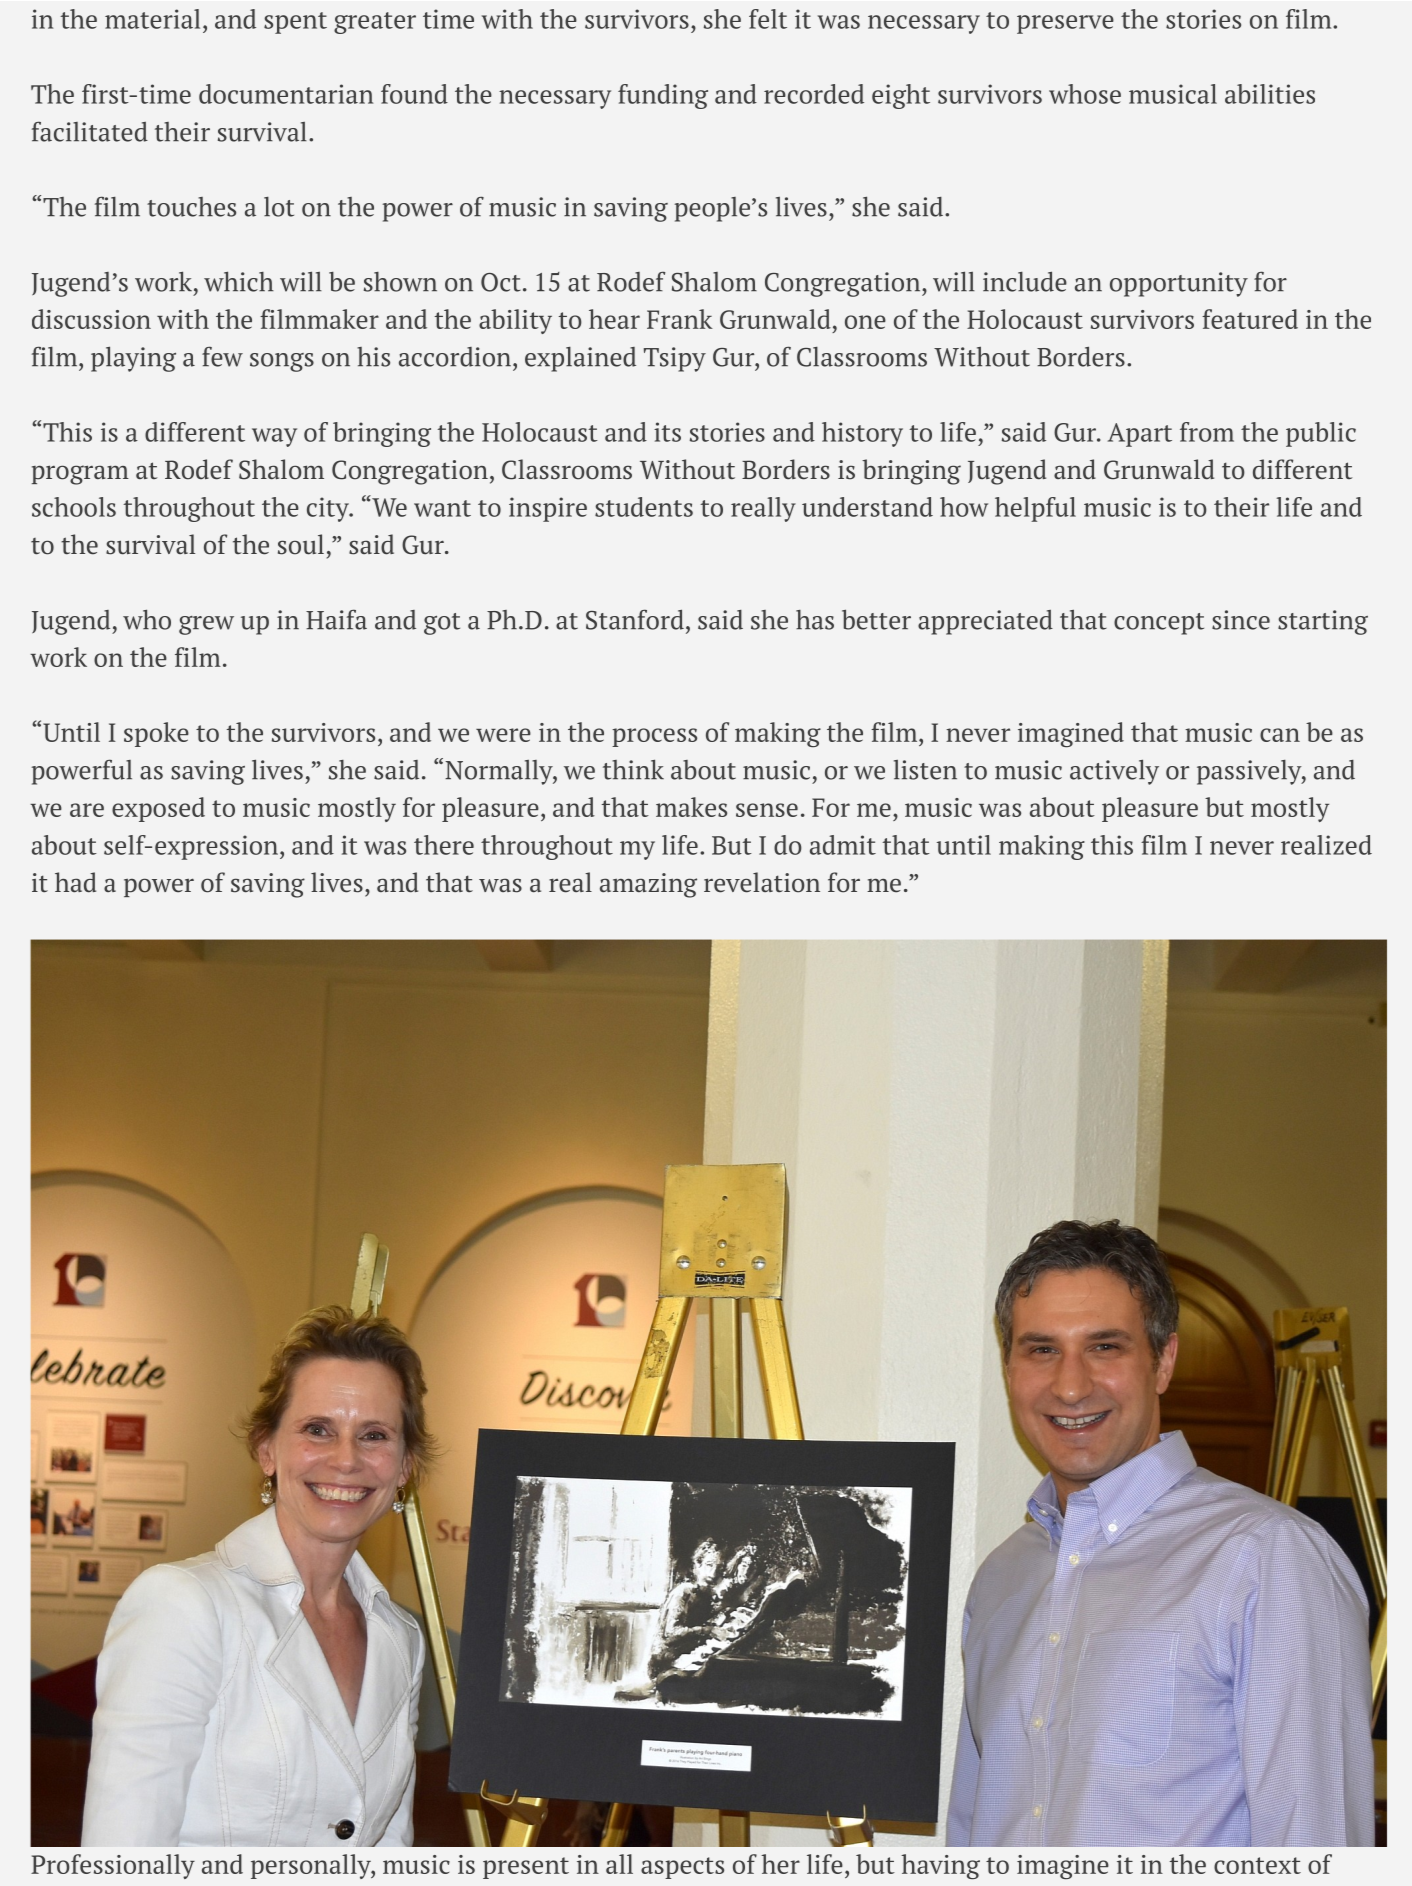 The width and height of the screenshot is (1412, 1886). What do you see at coordinates (663, 96) in the screenshot?
I see `funding` at bounding box center [663, 96].
